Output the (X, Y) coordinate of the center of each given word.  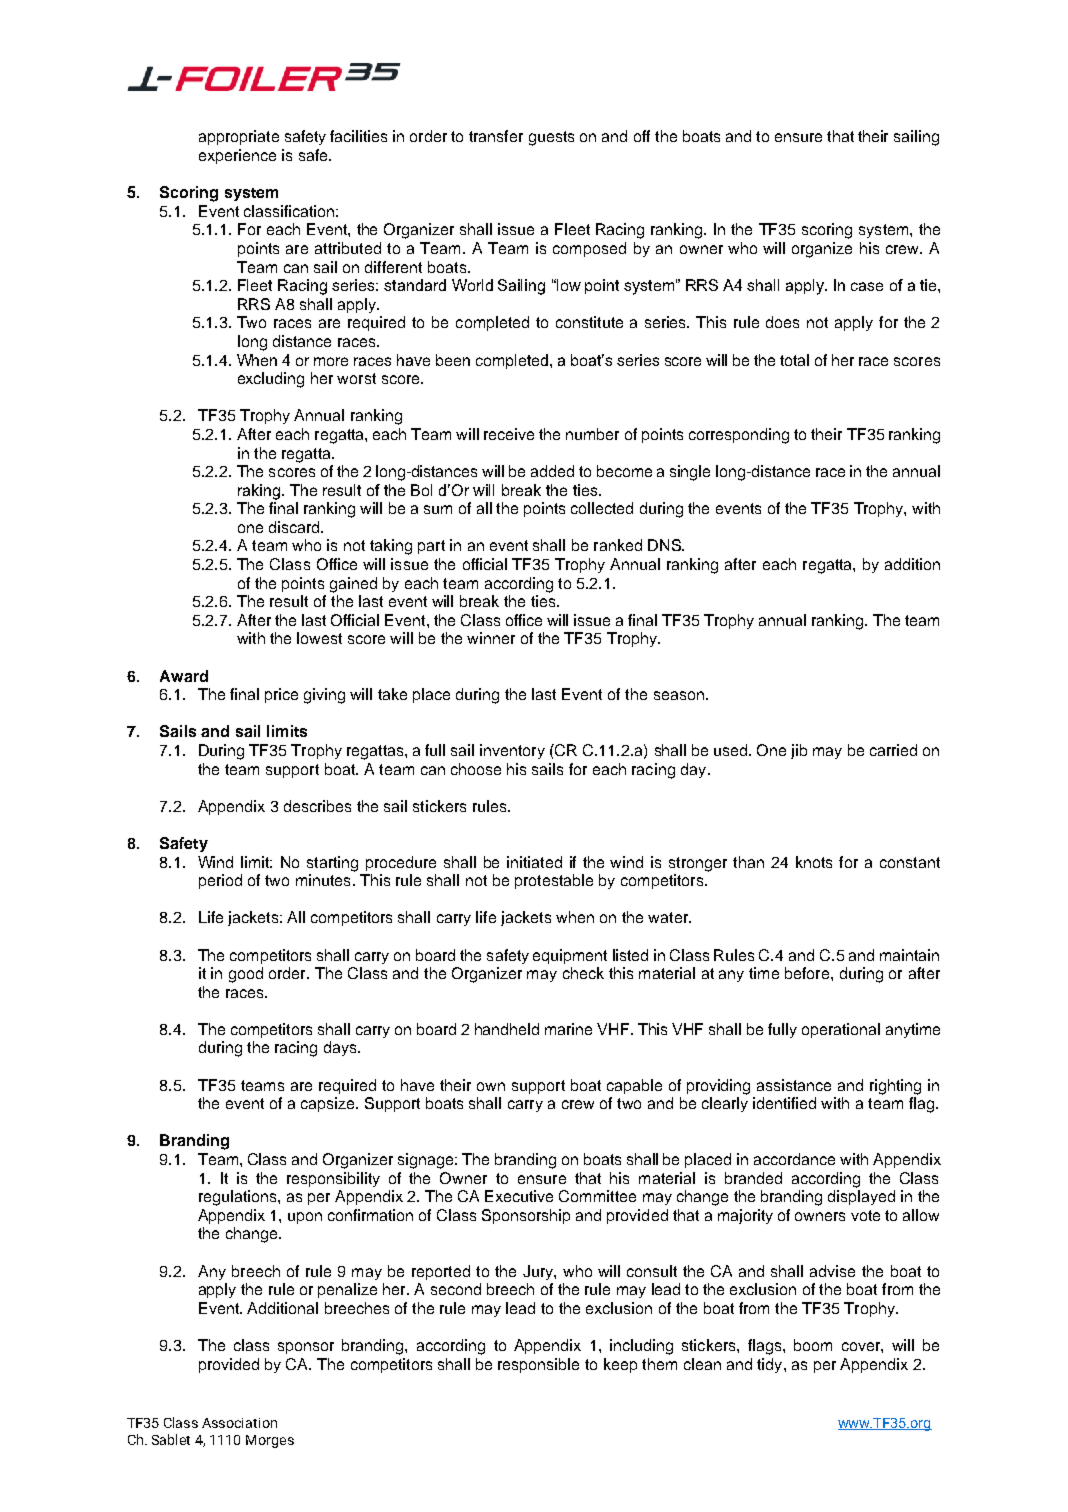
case (867, 286)
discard (295, 527)
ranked (618, 545)
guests (551, 138)
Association (239, 1423)
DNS (665, 545)
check (583, 973)
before (808, 973)
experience (237, 156)
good (246, 975)
